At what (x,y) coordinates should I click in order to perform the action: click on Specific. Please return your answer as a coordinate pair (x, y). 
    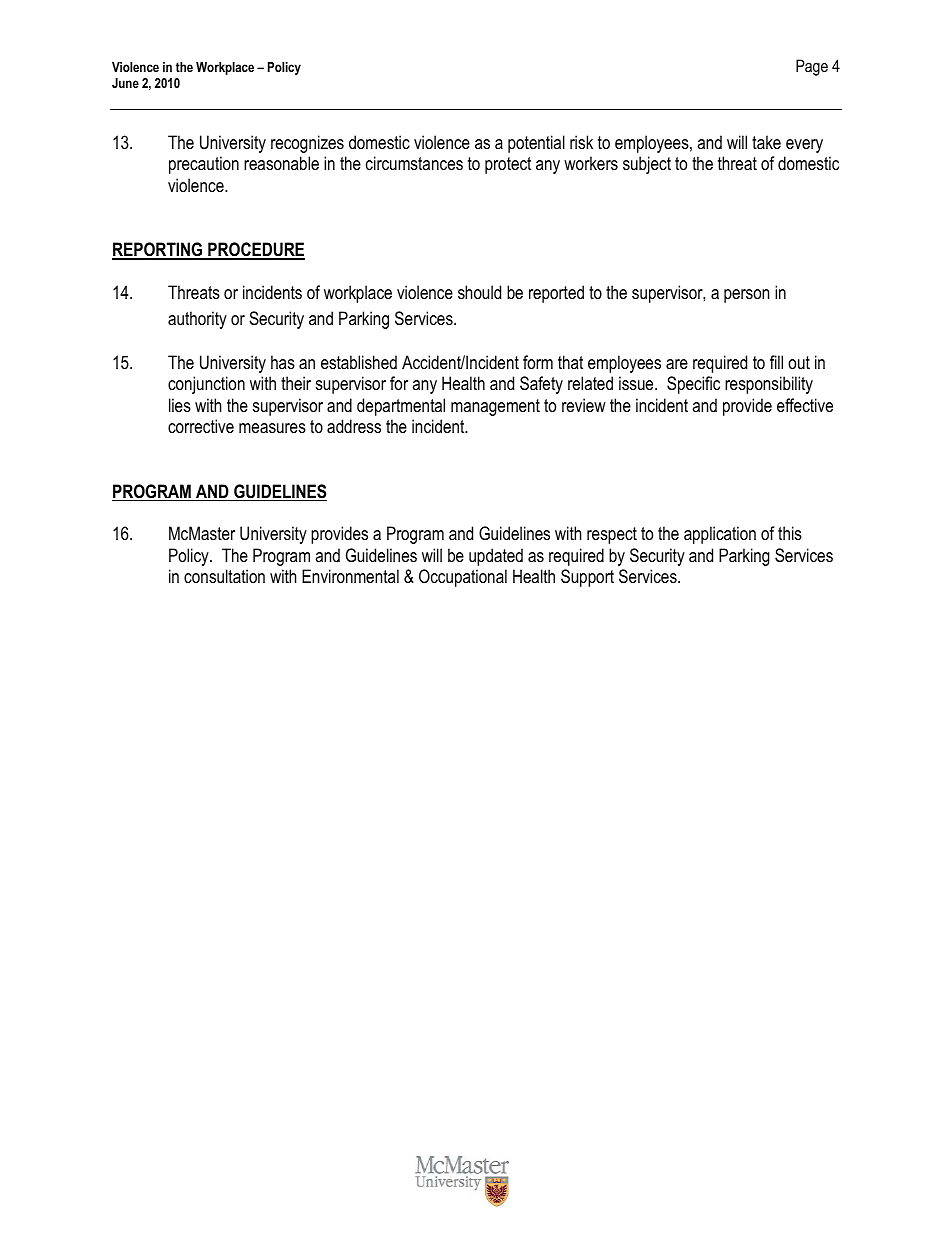
    Looking at the image, I should click on (693, 385).
